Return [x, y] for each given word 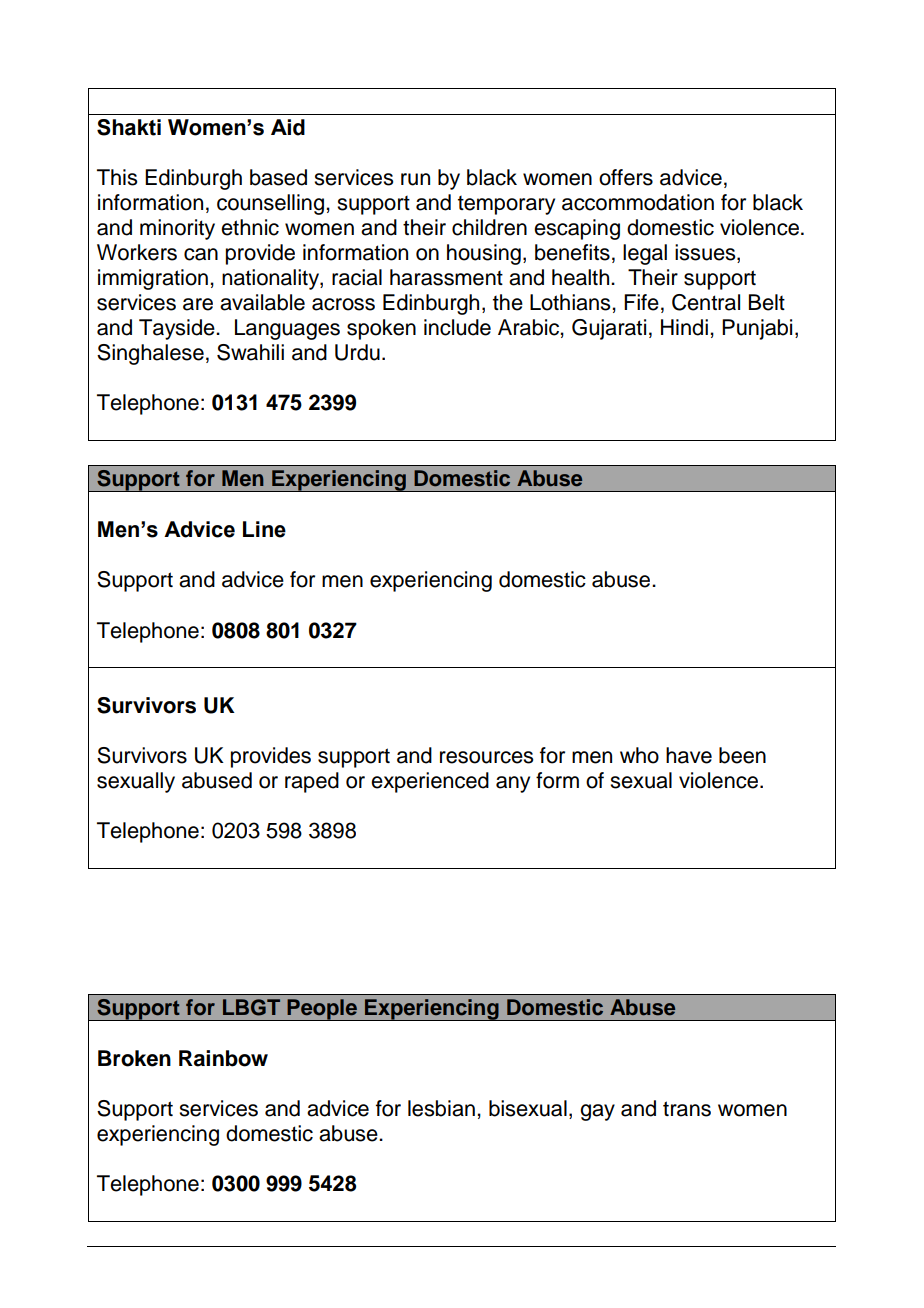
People [322, 1010]
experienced [430, 782]
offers [626, 177]
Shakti [129, 127]
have [689, 755]
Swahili [250, 352]
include [457, 327]
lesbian [441, 1108]
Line [264, 529]
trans [687, 1109]
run [415, 179]
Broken [134, 1058]
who [639, 755]
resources [486, 757]
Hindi [684, 327]
